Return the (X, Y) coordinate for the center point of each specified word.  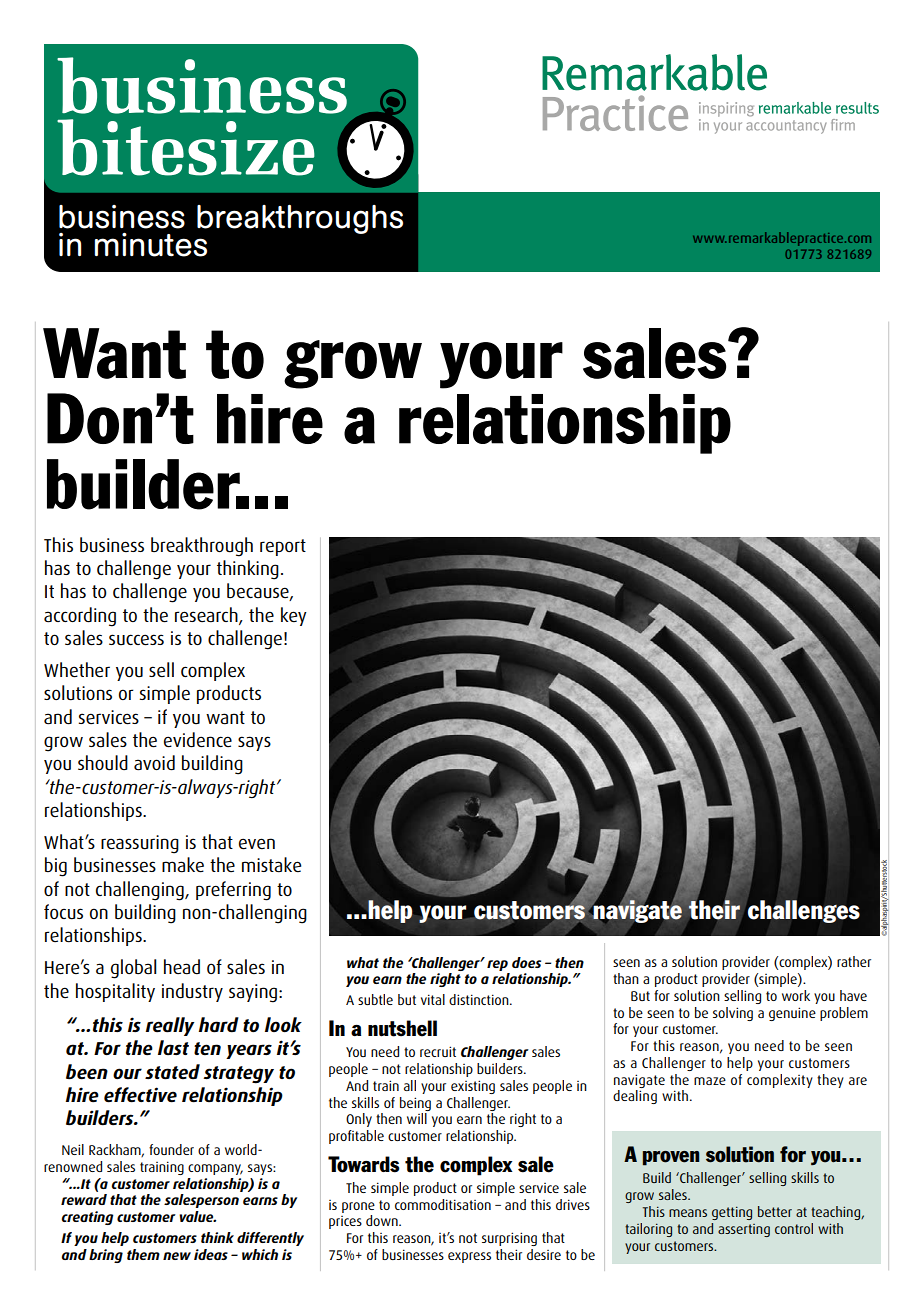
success (136, 640)
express (469, 1257)
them (143, 1254)
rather (854, 961)
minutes (150, 245)
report (283, 547)
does (526, 962)
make (183, 865)
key (294, 616)
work (796, 995)
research (207, 615)
